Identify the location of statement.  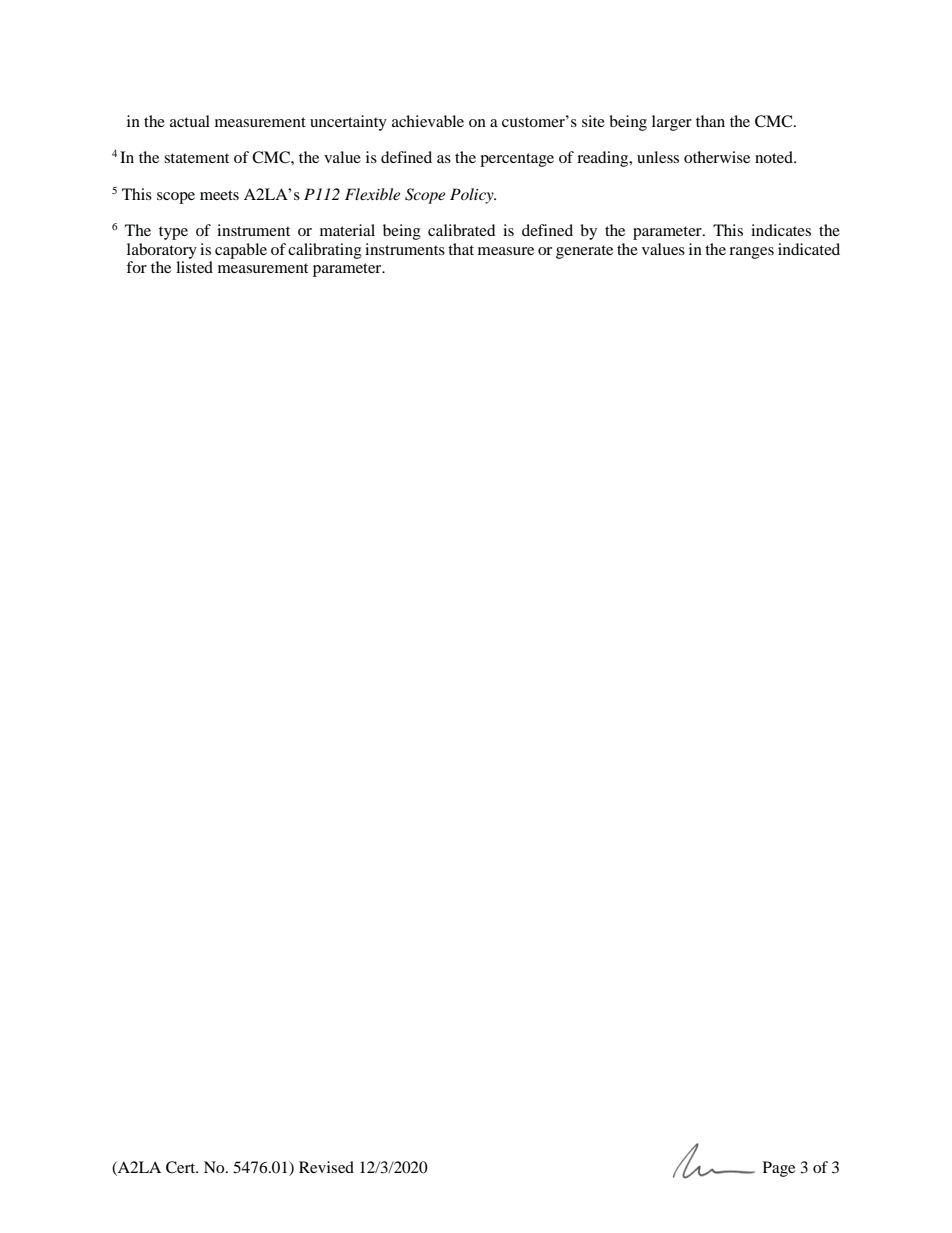
(196, 158).
